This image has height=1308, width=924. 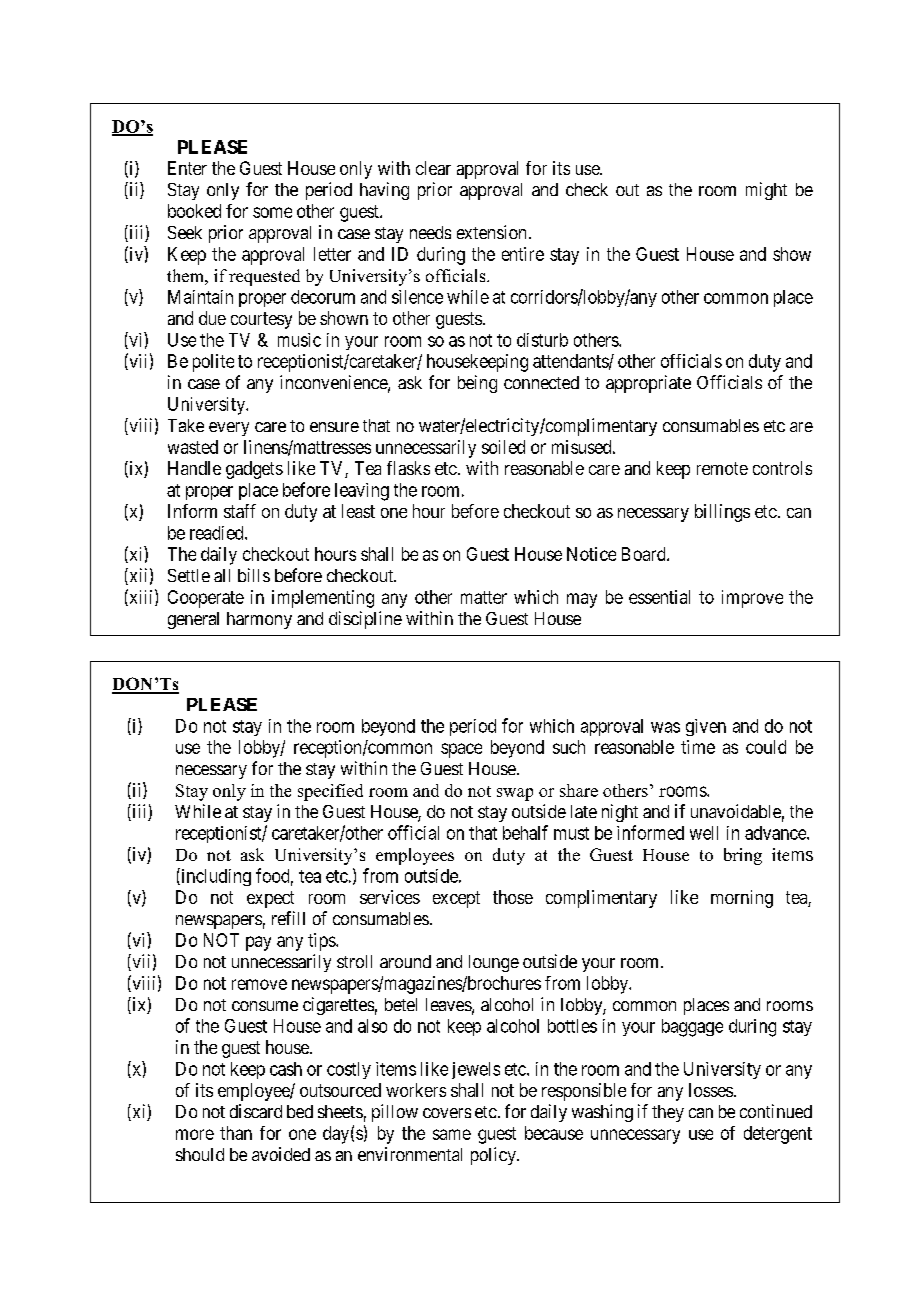 What do you see at coordinates (711, 1090) in the image?
I see `losses` at bounding box center [711, 1090].
